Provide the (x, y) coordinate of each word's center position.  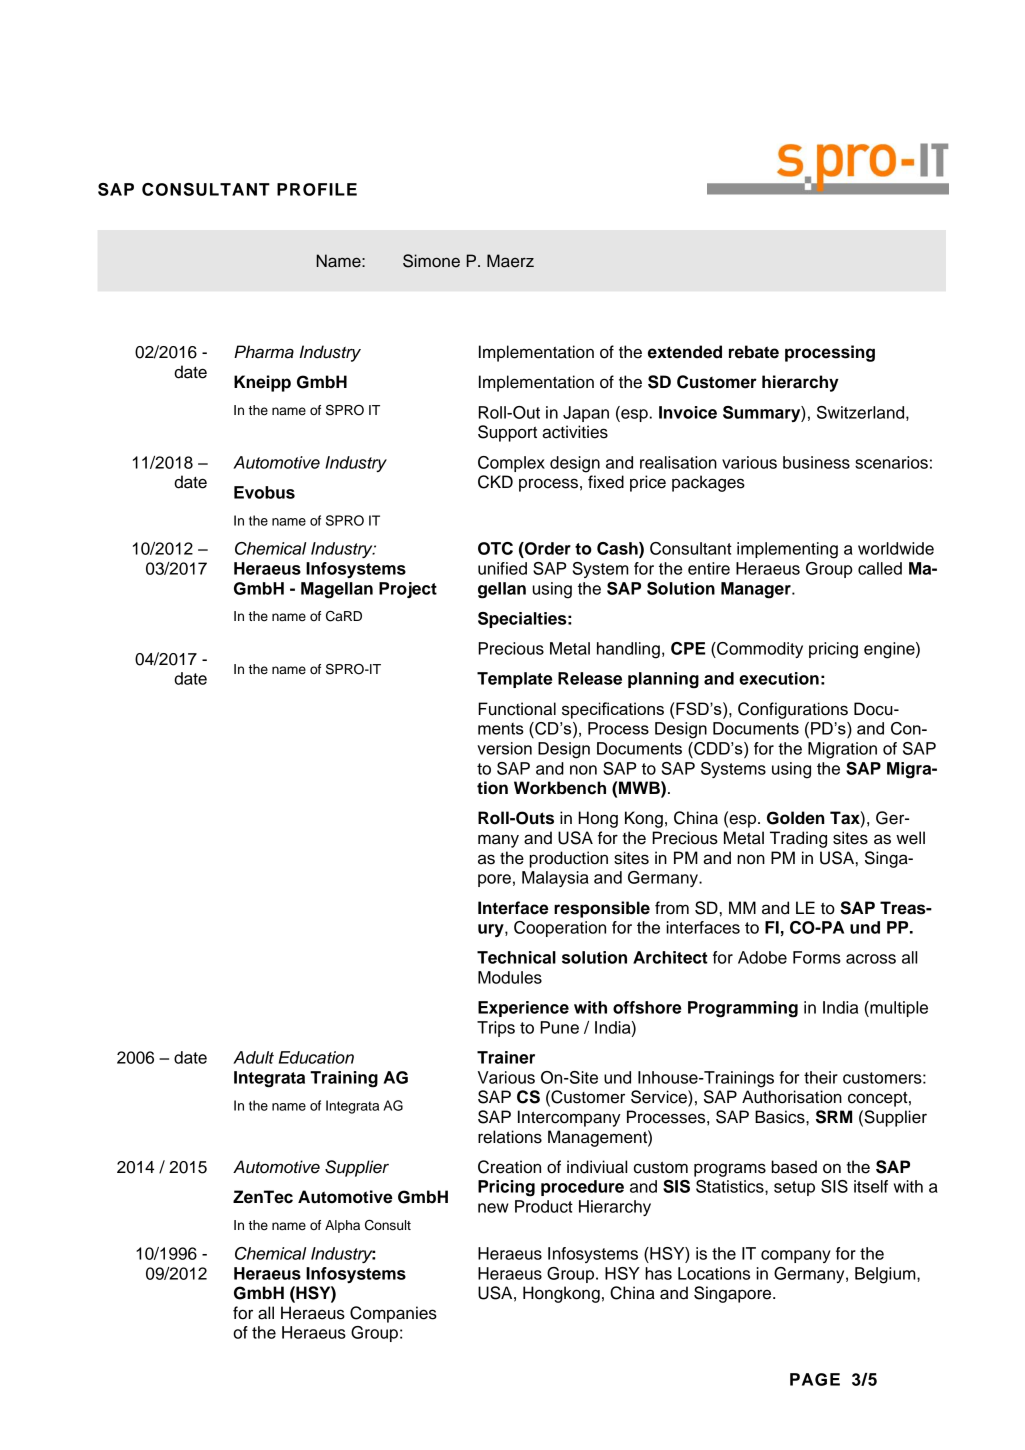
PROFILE (317, 189)
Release (590, 678)
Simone (431, 261)
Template (514, 680)
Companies (393, 1314)
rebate (754, 352)
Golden (796, 818)
